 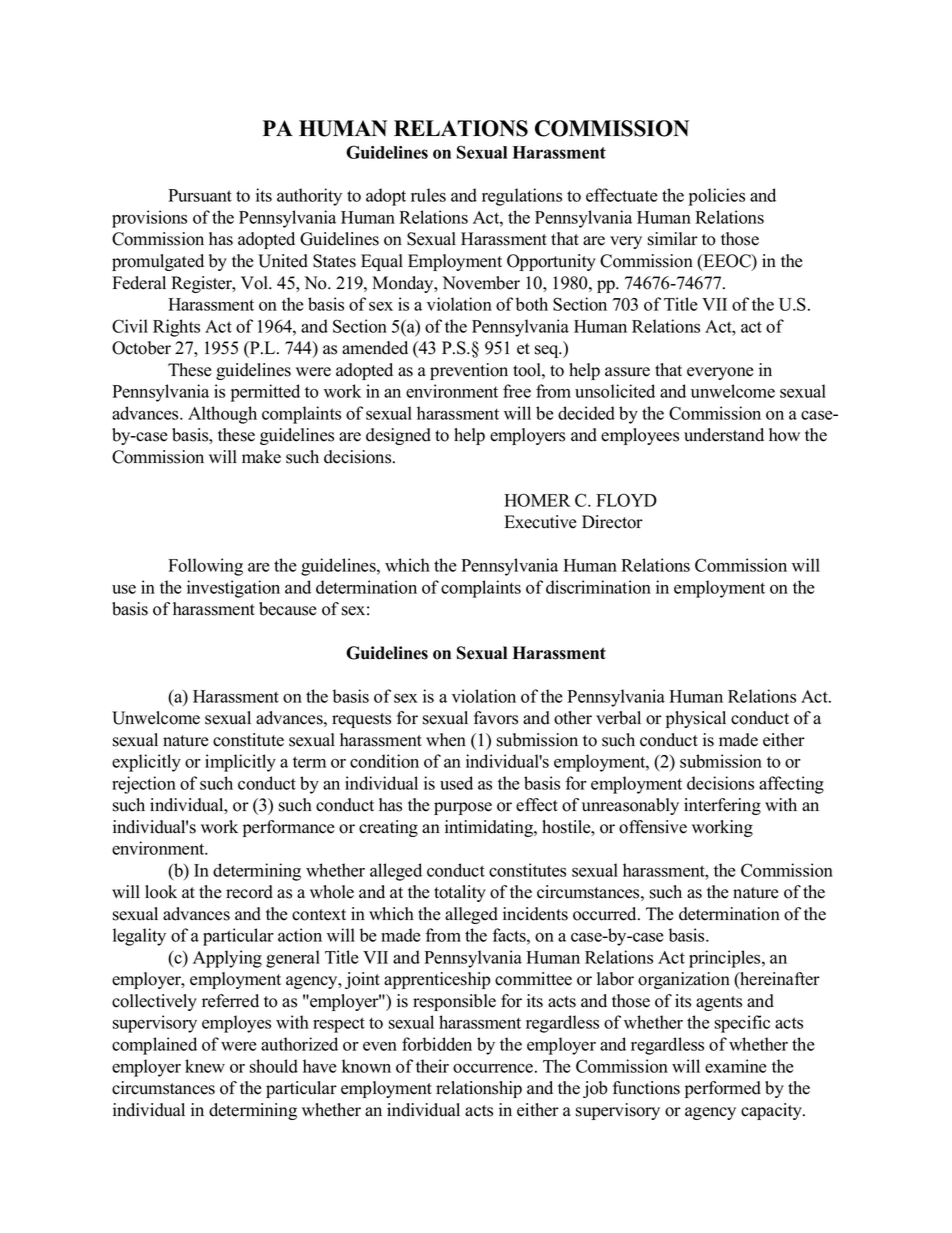 I want to click on Although, so click(x=222, y=415).
